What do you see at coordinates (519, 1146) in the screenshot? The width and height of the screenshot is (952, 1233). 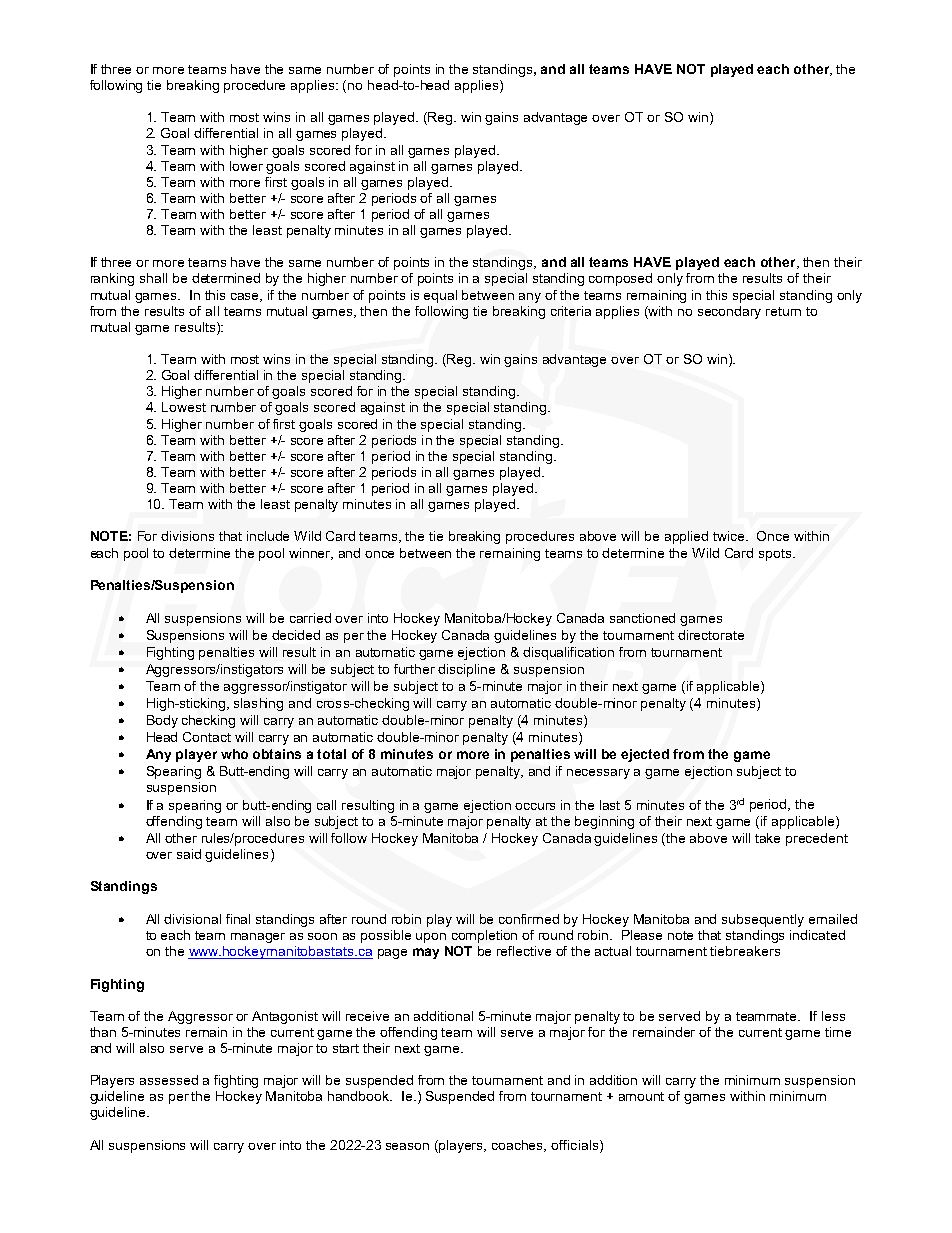 I see `coaches` at bounding box center [519, 1146].
